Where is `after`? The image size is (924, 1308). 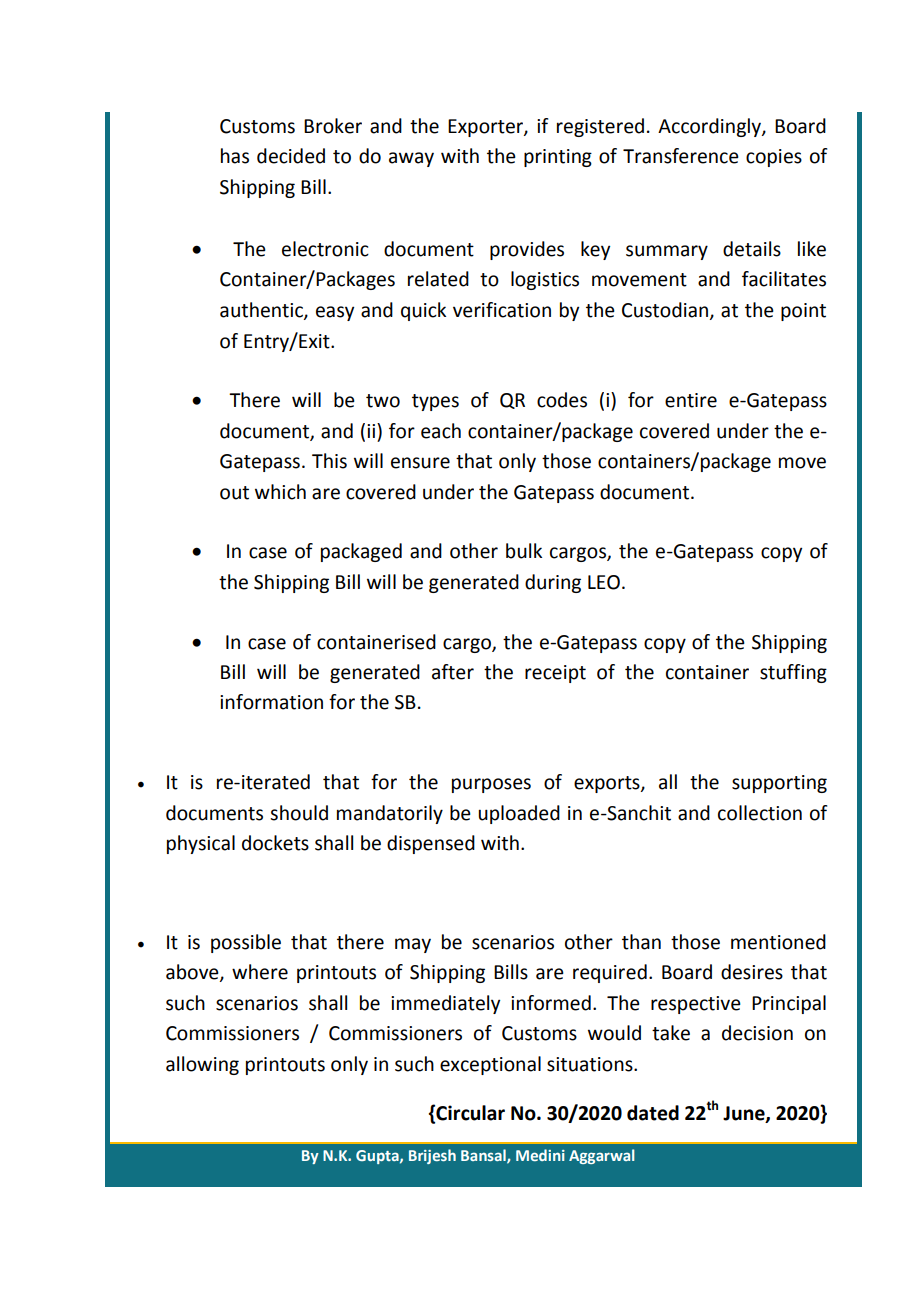 after is located at coordinates (453, 672).
